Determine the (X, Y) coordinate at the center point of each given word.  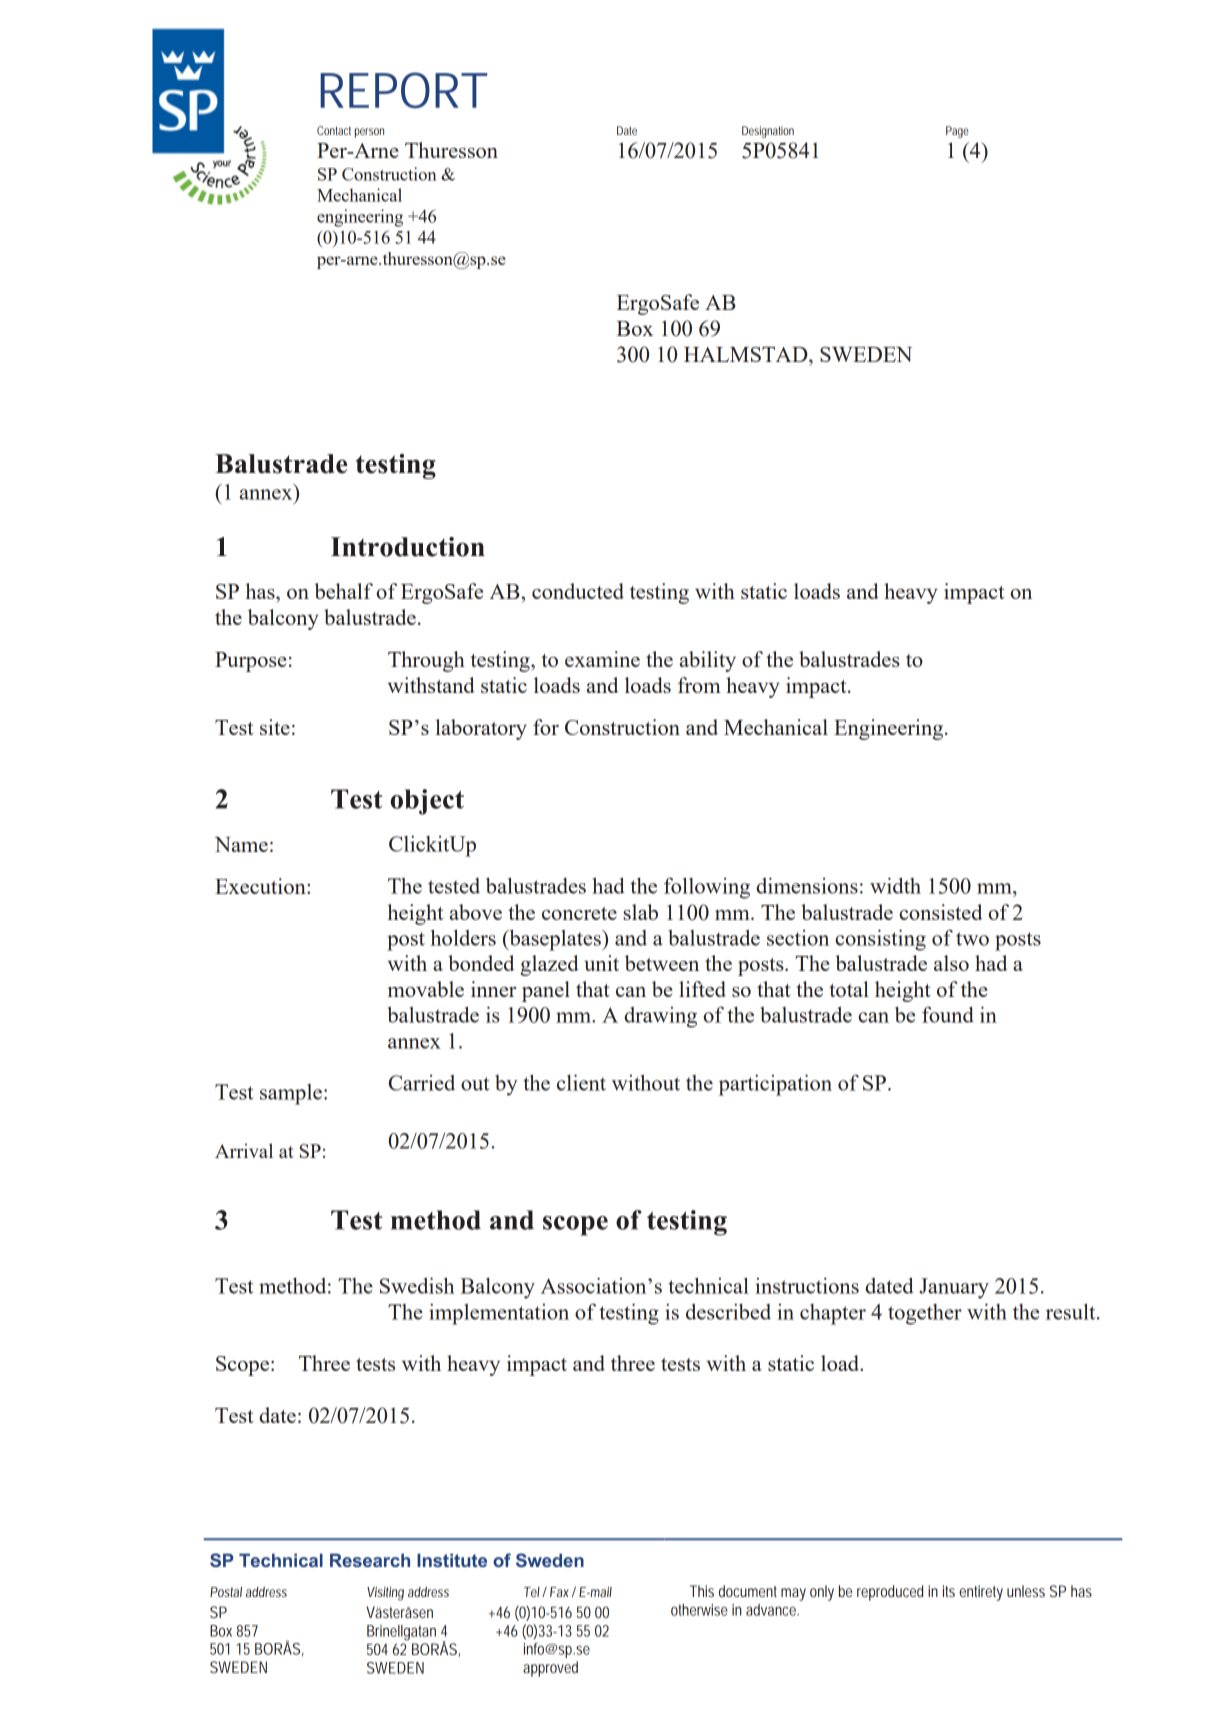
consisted (940, 912)
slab (640, 912)
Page (957, 132)
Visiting (385, 1594)
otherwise (699, 1610)
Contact (334, 130)
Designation (768, 132)
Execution (261, 886)
